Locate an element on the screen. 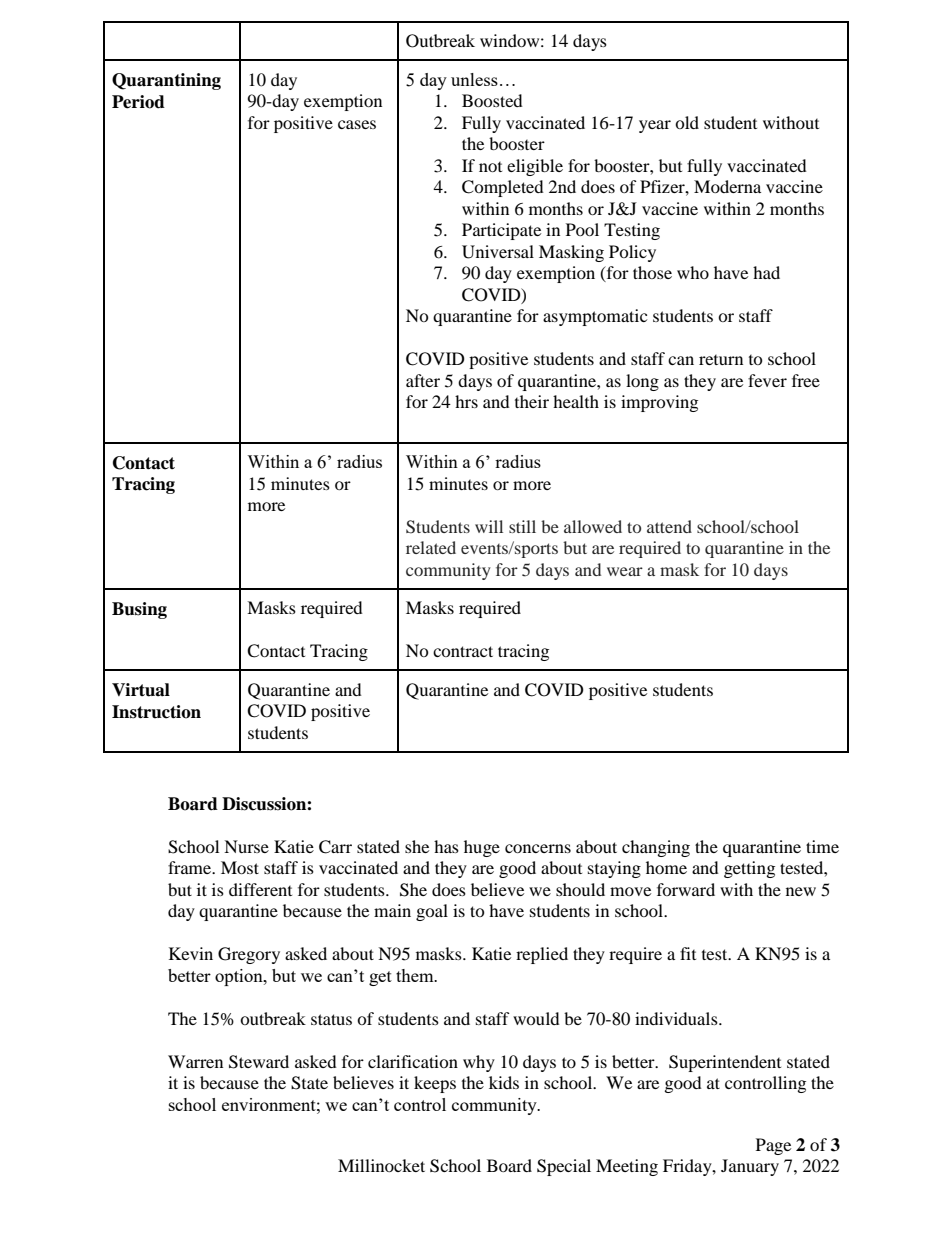 The width and height of the screenshot is (952, 1233). wear is located at coordinates (625, 571).
